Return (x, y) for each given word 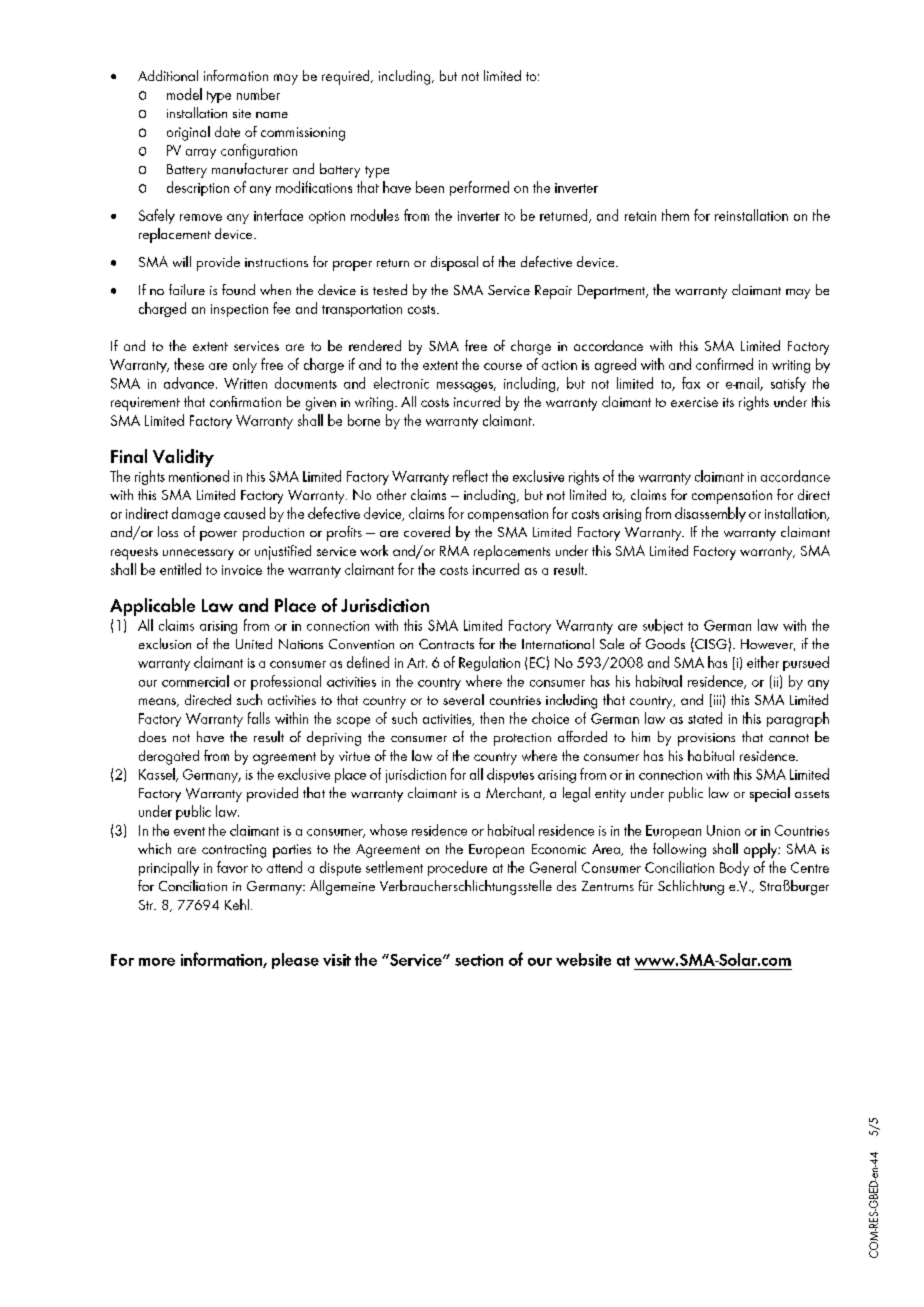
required (347, 77)
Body (734, 868)
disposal (454, 263)
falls (259, 718)
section (479, 960)
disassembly (710, 514)
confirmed (724, 364)
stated (705, 718)
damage (196, 514)
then (492, 718)
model (184, 94)
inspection (239, 310)
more (157, 962)
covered (427, 531)
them (675, 215)
